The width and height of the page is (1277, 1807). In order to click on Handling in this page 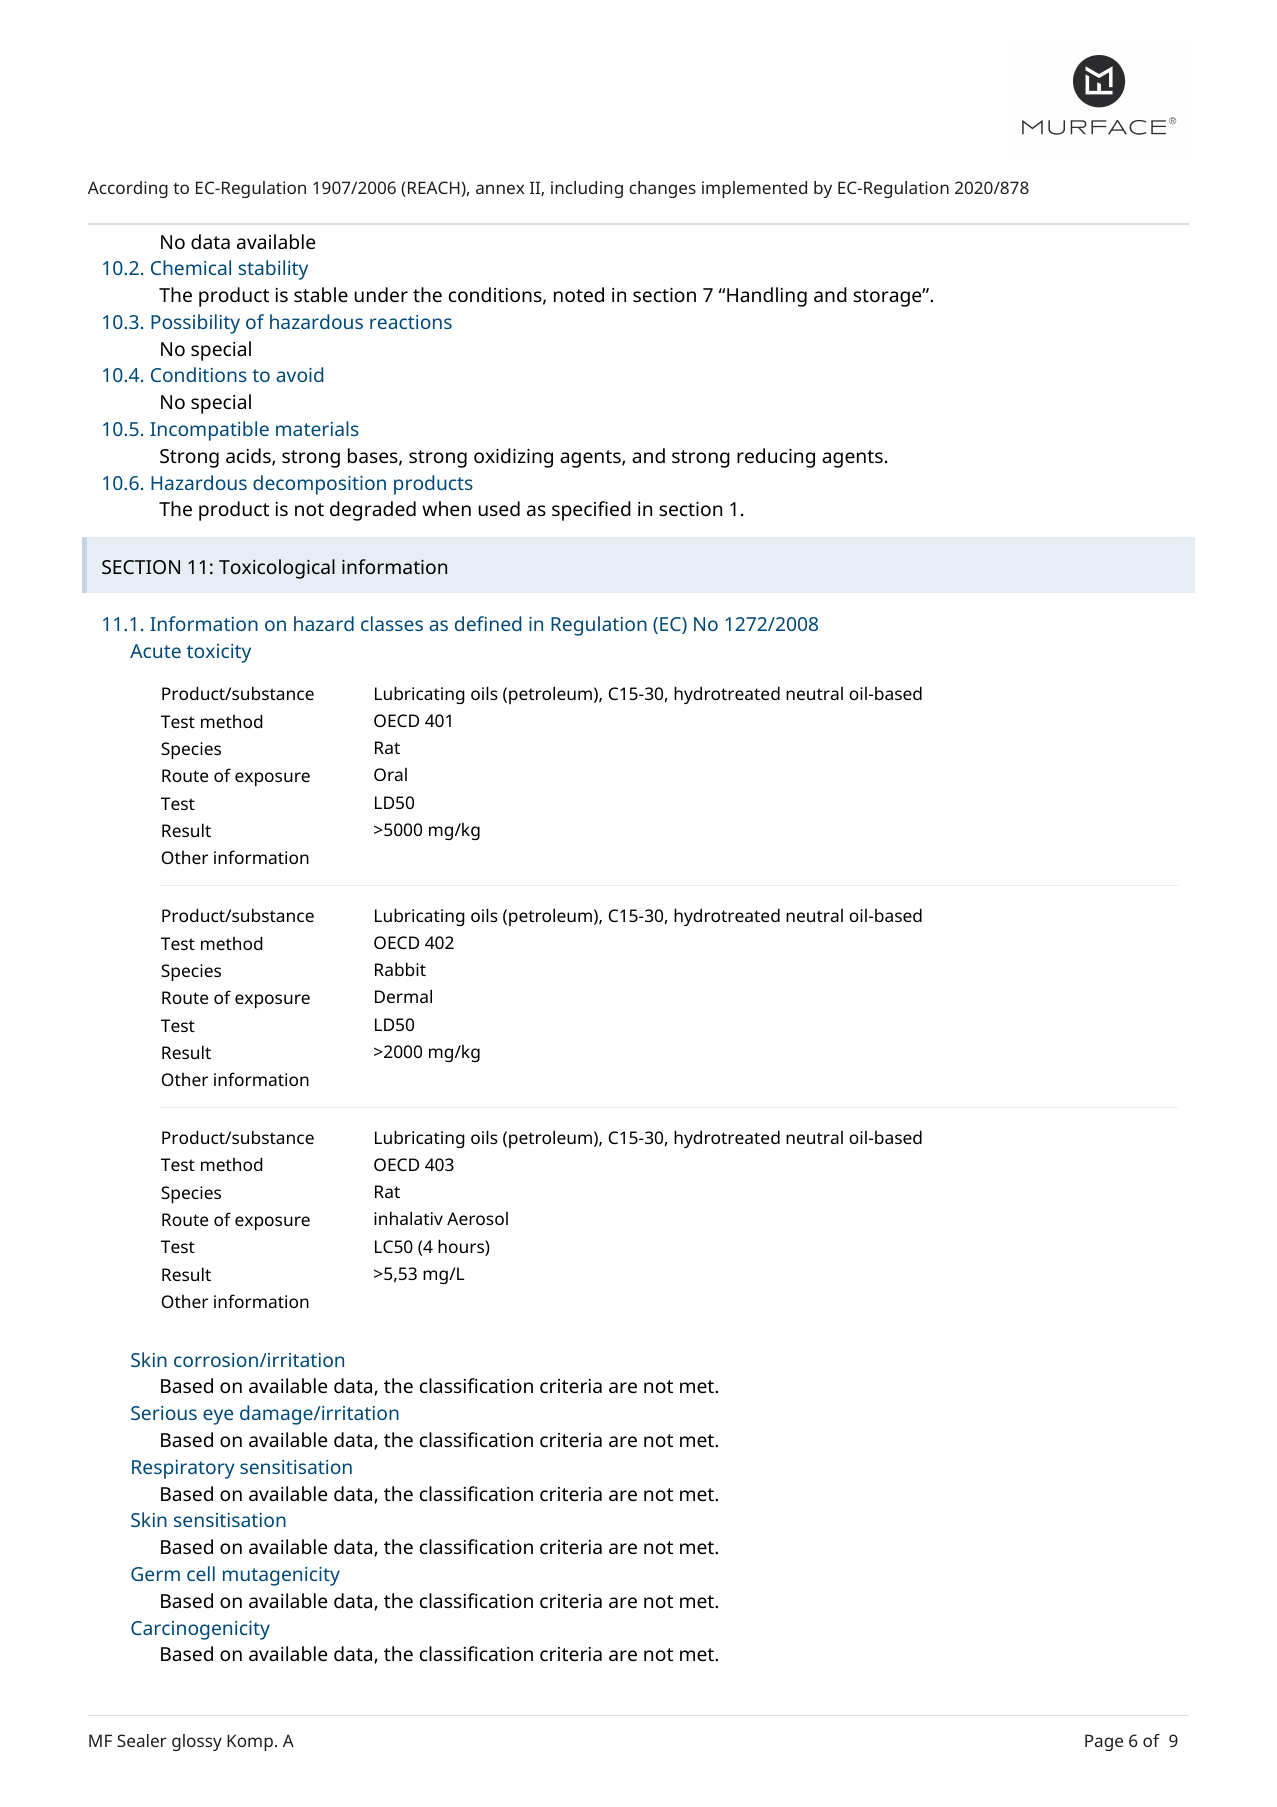, I will do `click(767, 297)`.
